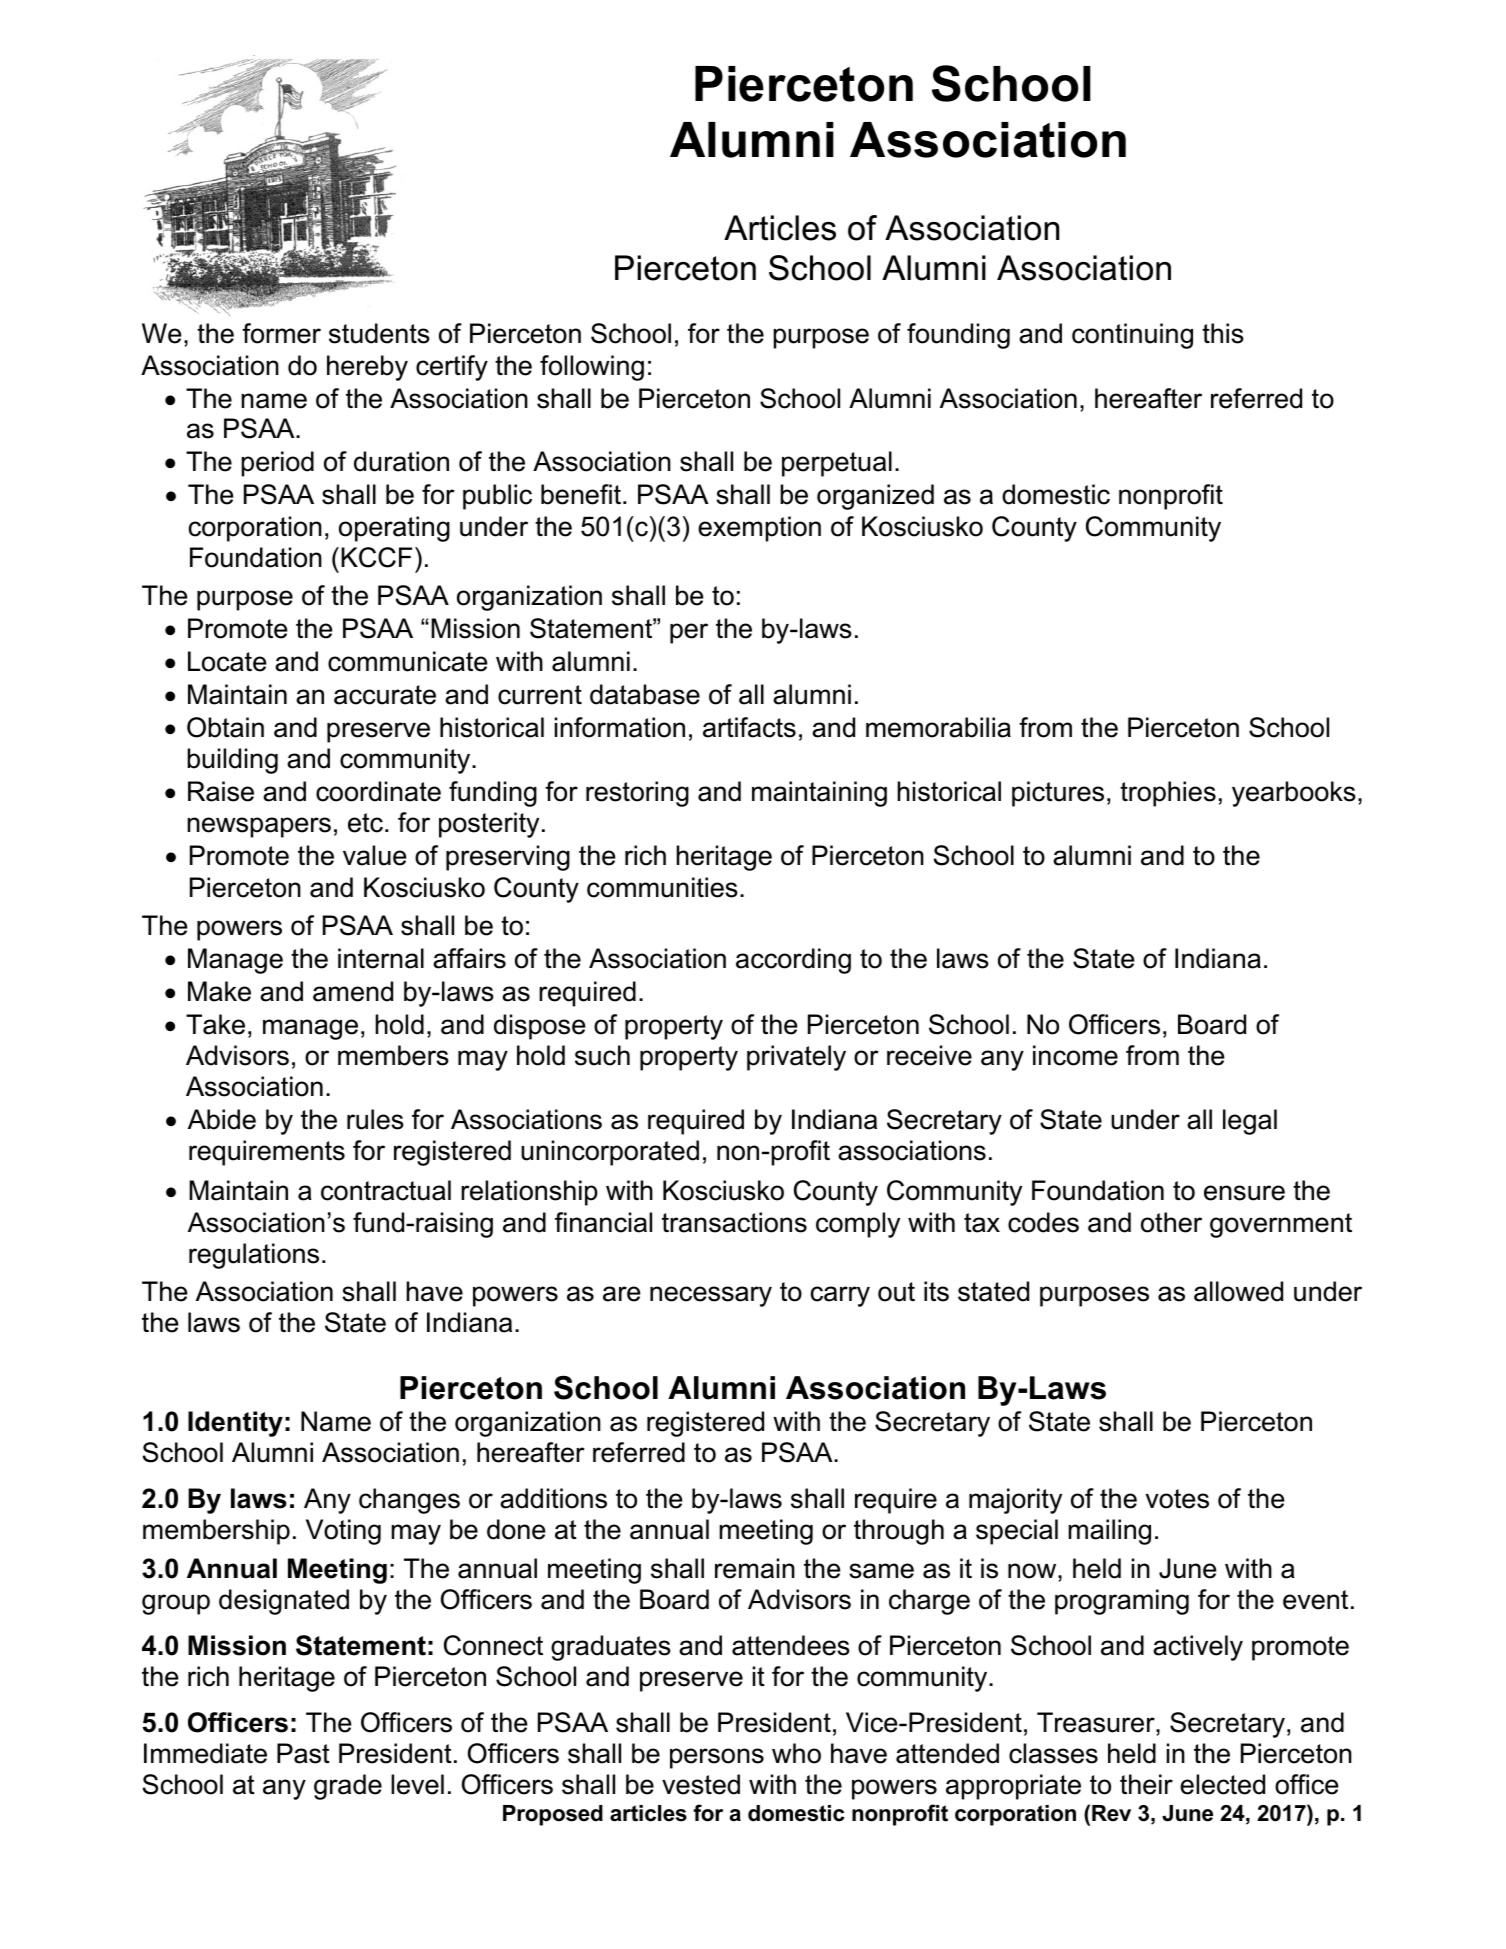 The height and width of the document is (1949, 1506). Describe the element at coordinates (375, 1119) in the document. I see `rules` at that location.
